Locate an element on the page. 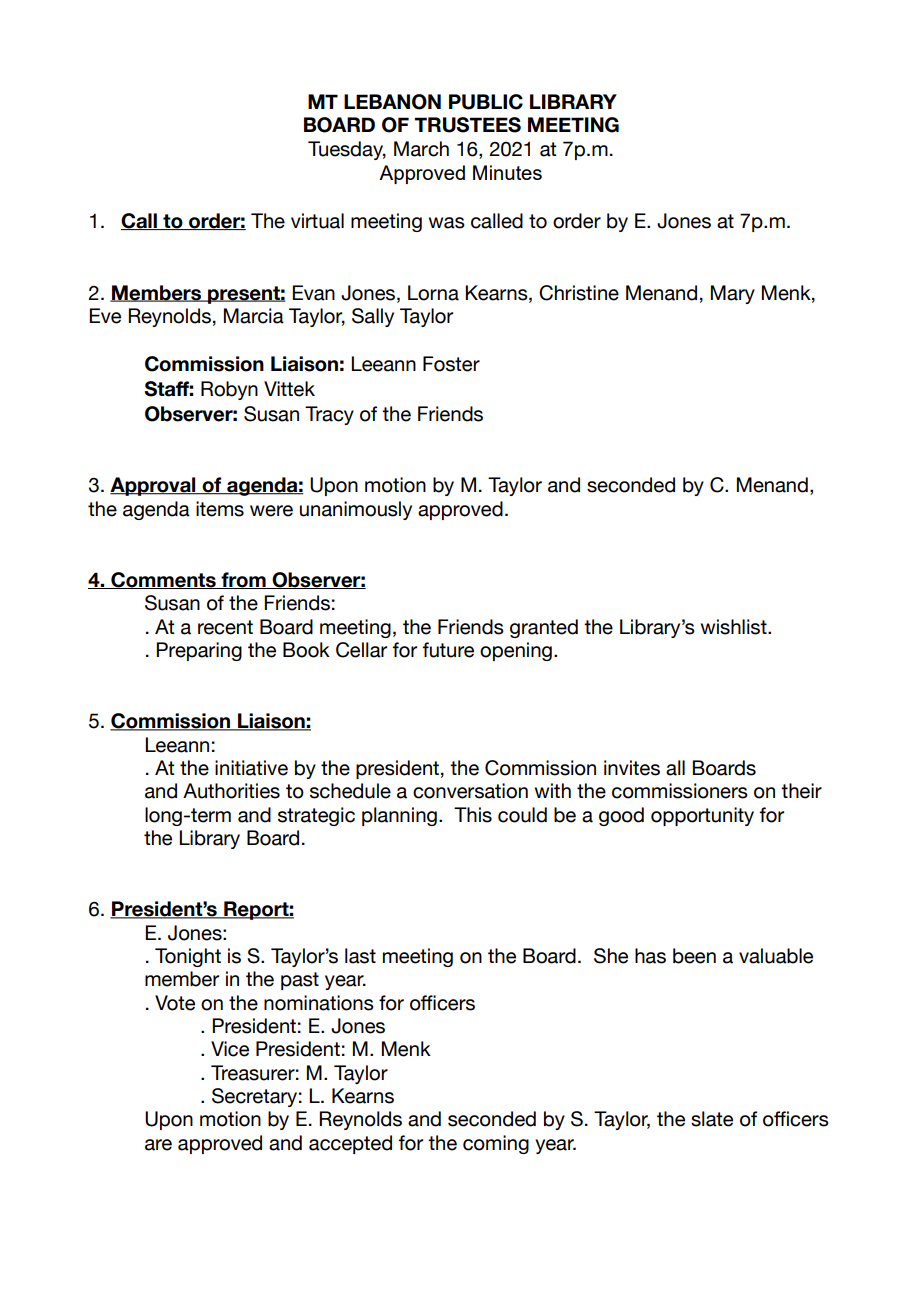  unanimously is located at coordinates (356, 510).
